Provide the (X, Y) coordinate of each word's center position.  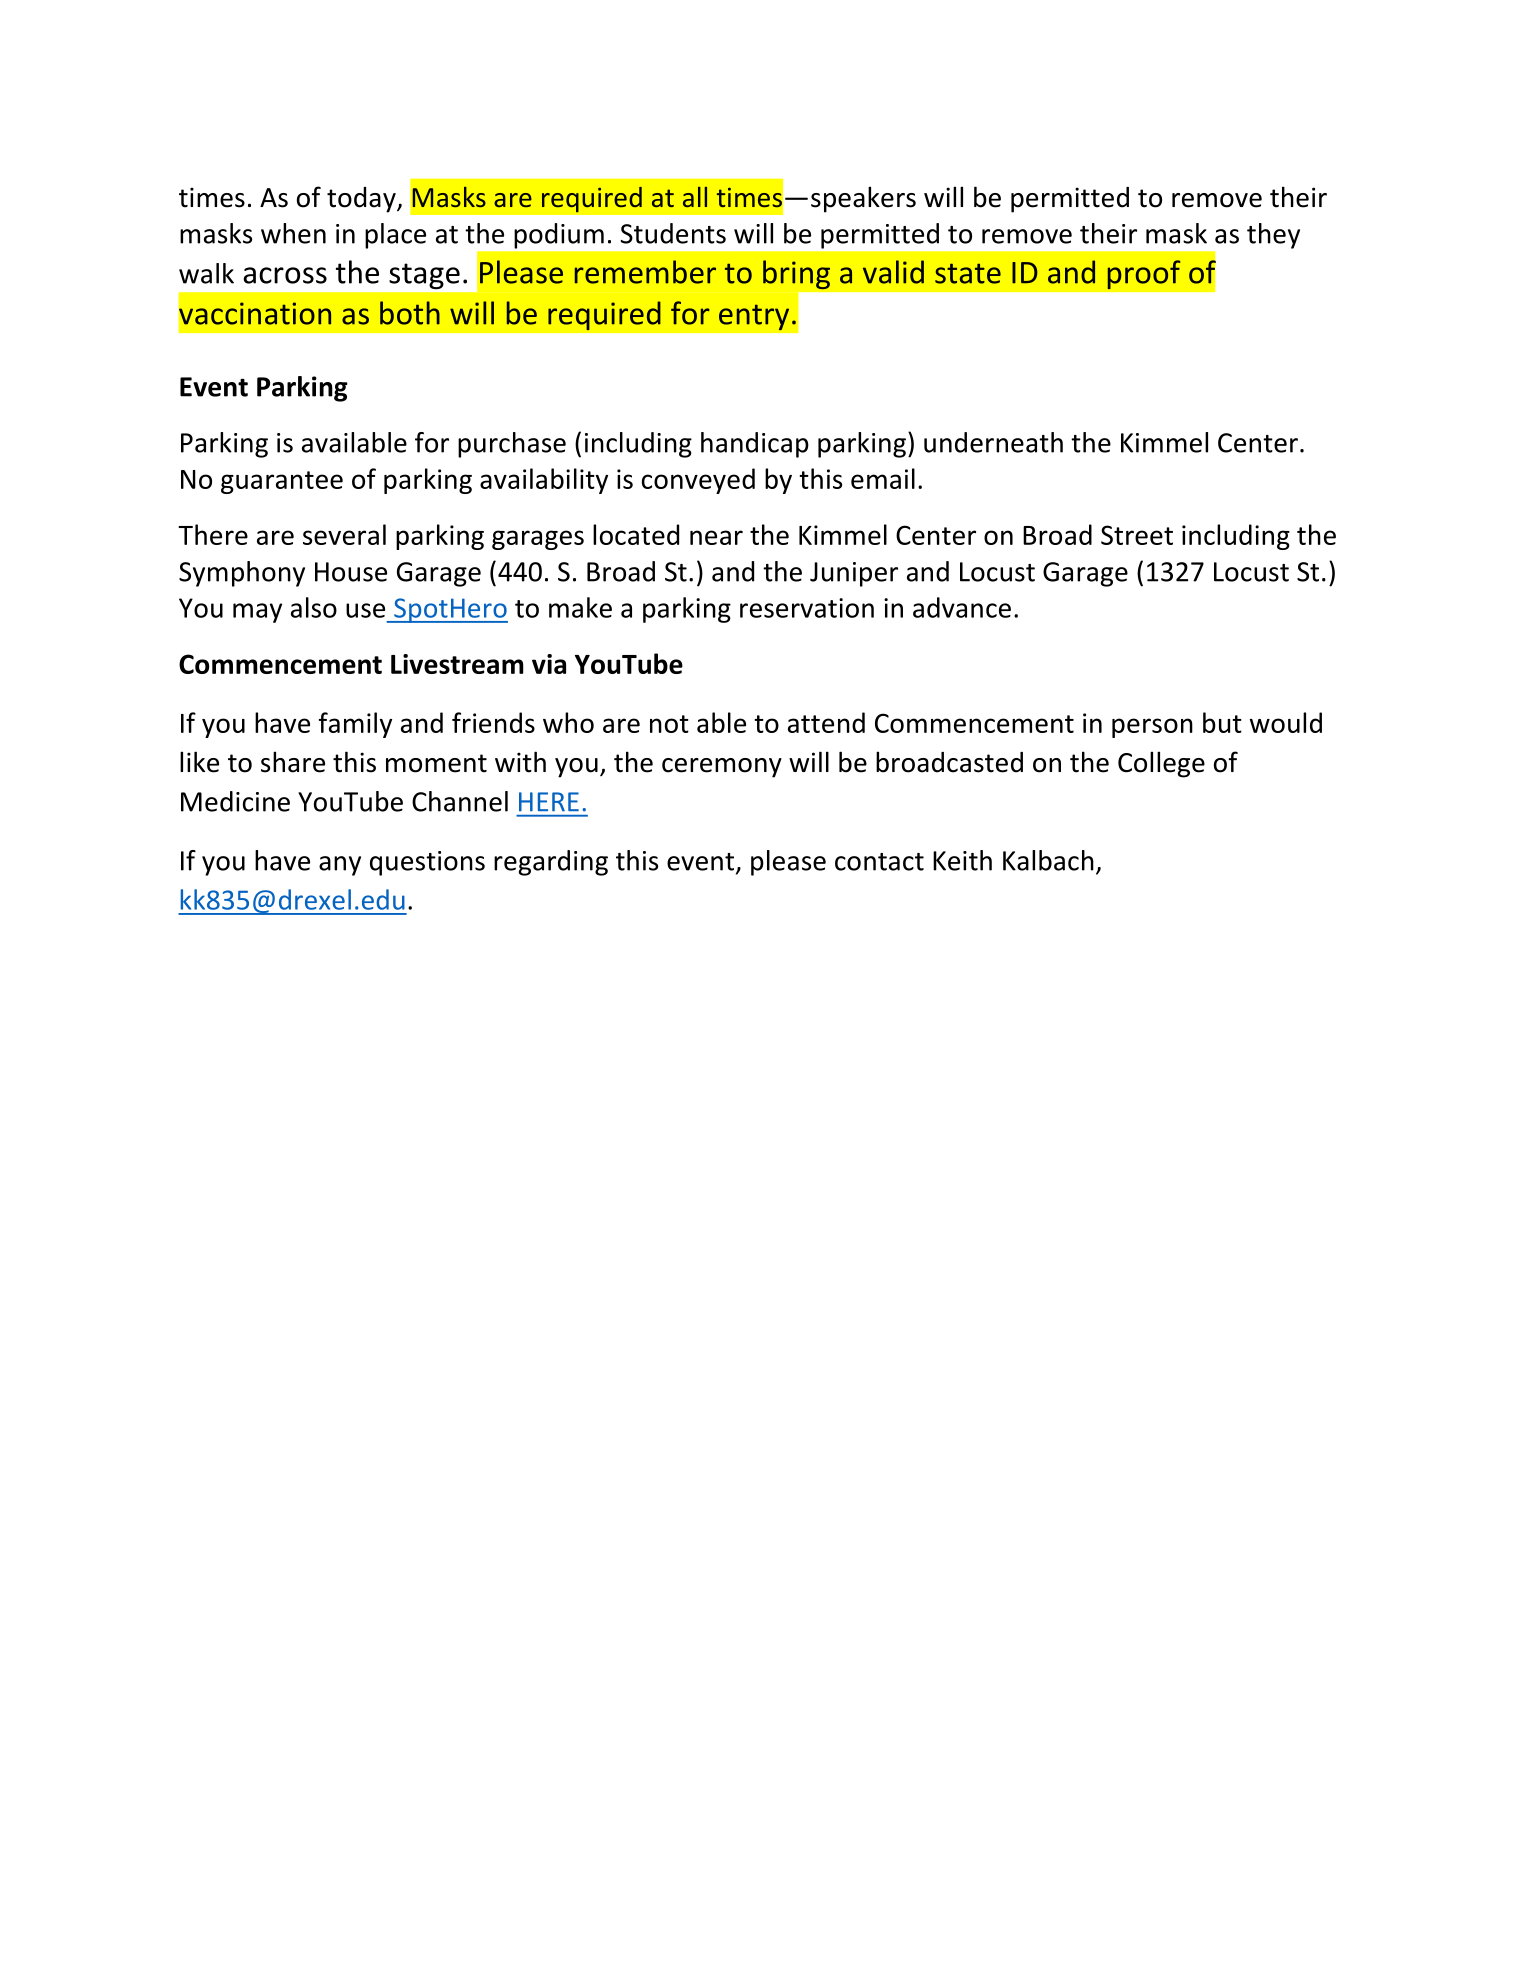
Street (1137, 535)
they (1273, 236)
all (695, 197)
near (716, 537)
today (362, 200)
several (344, 534)
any (340, 866)
